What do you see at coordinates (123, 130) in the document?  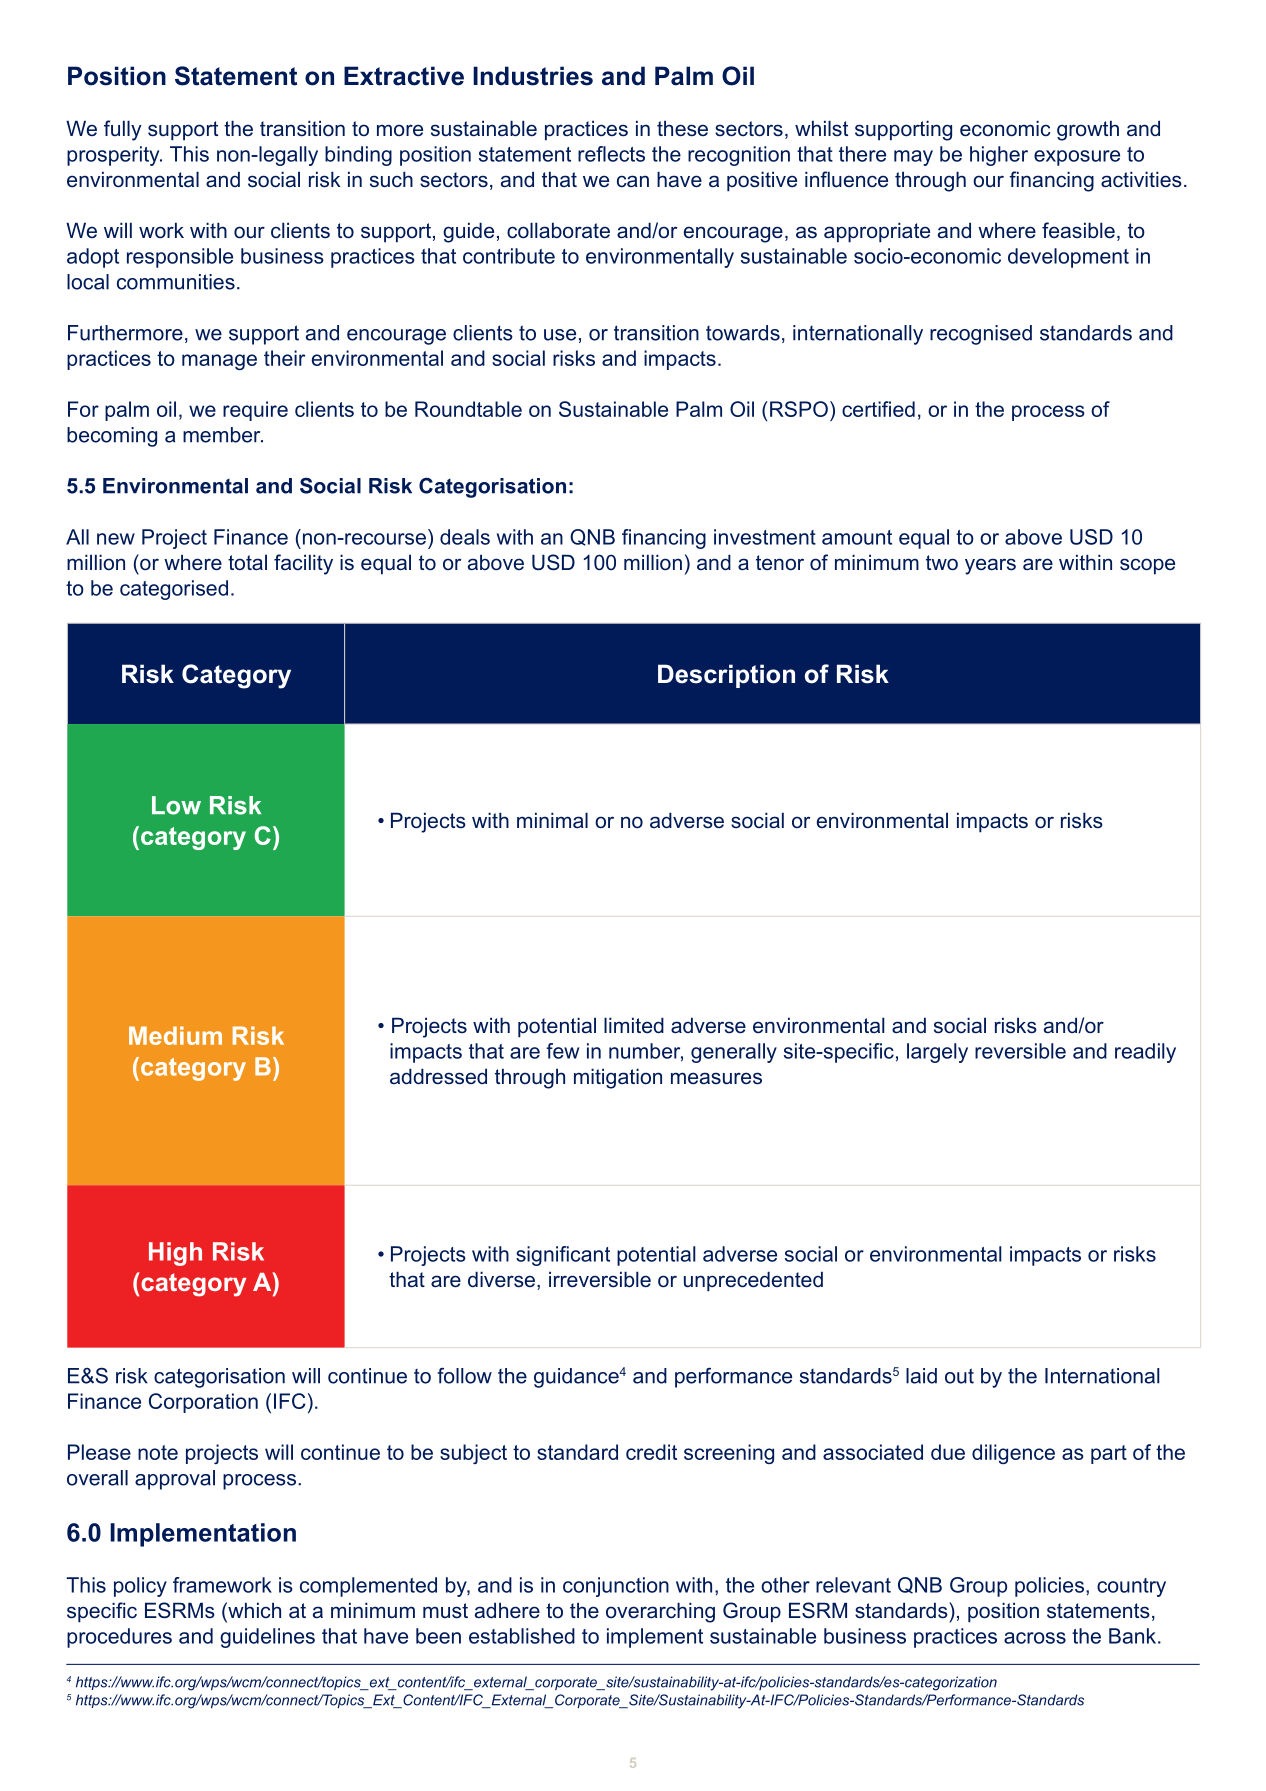 I see `fully` at bounding box center [123, 130].
